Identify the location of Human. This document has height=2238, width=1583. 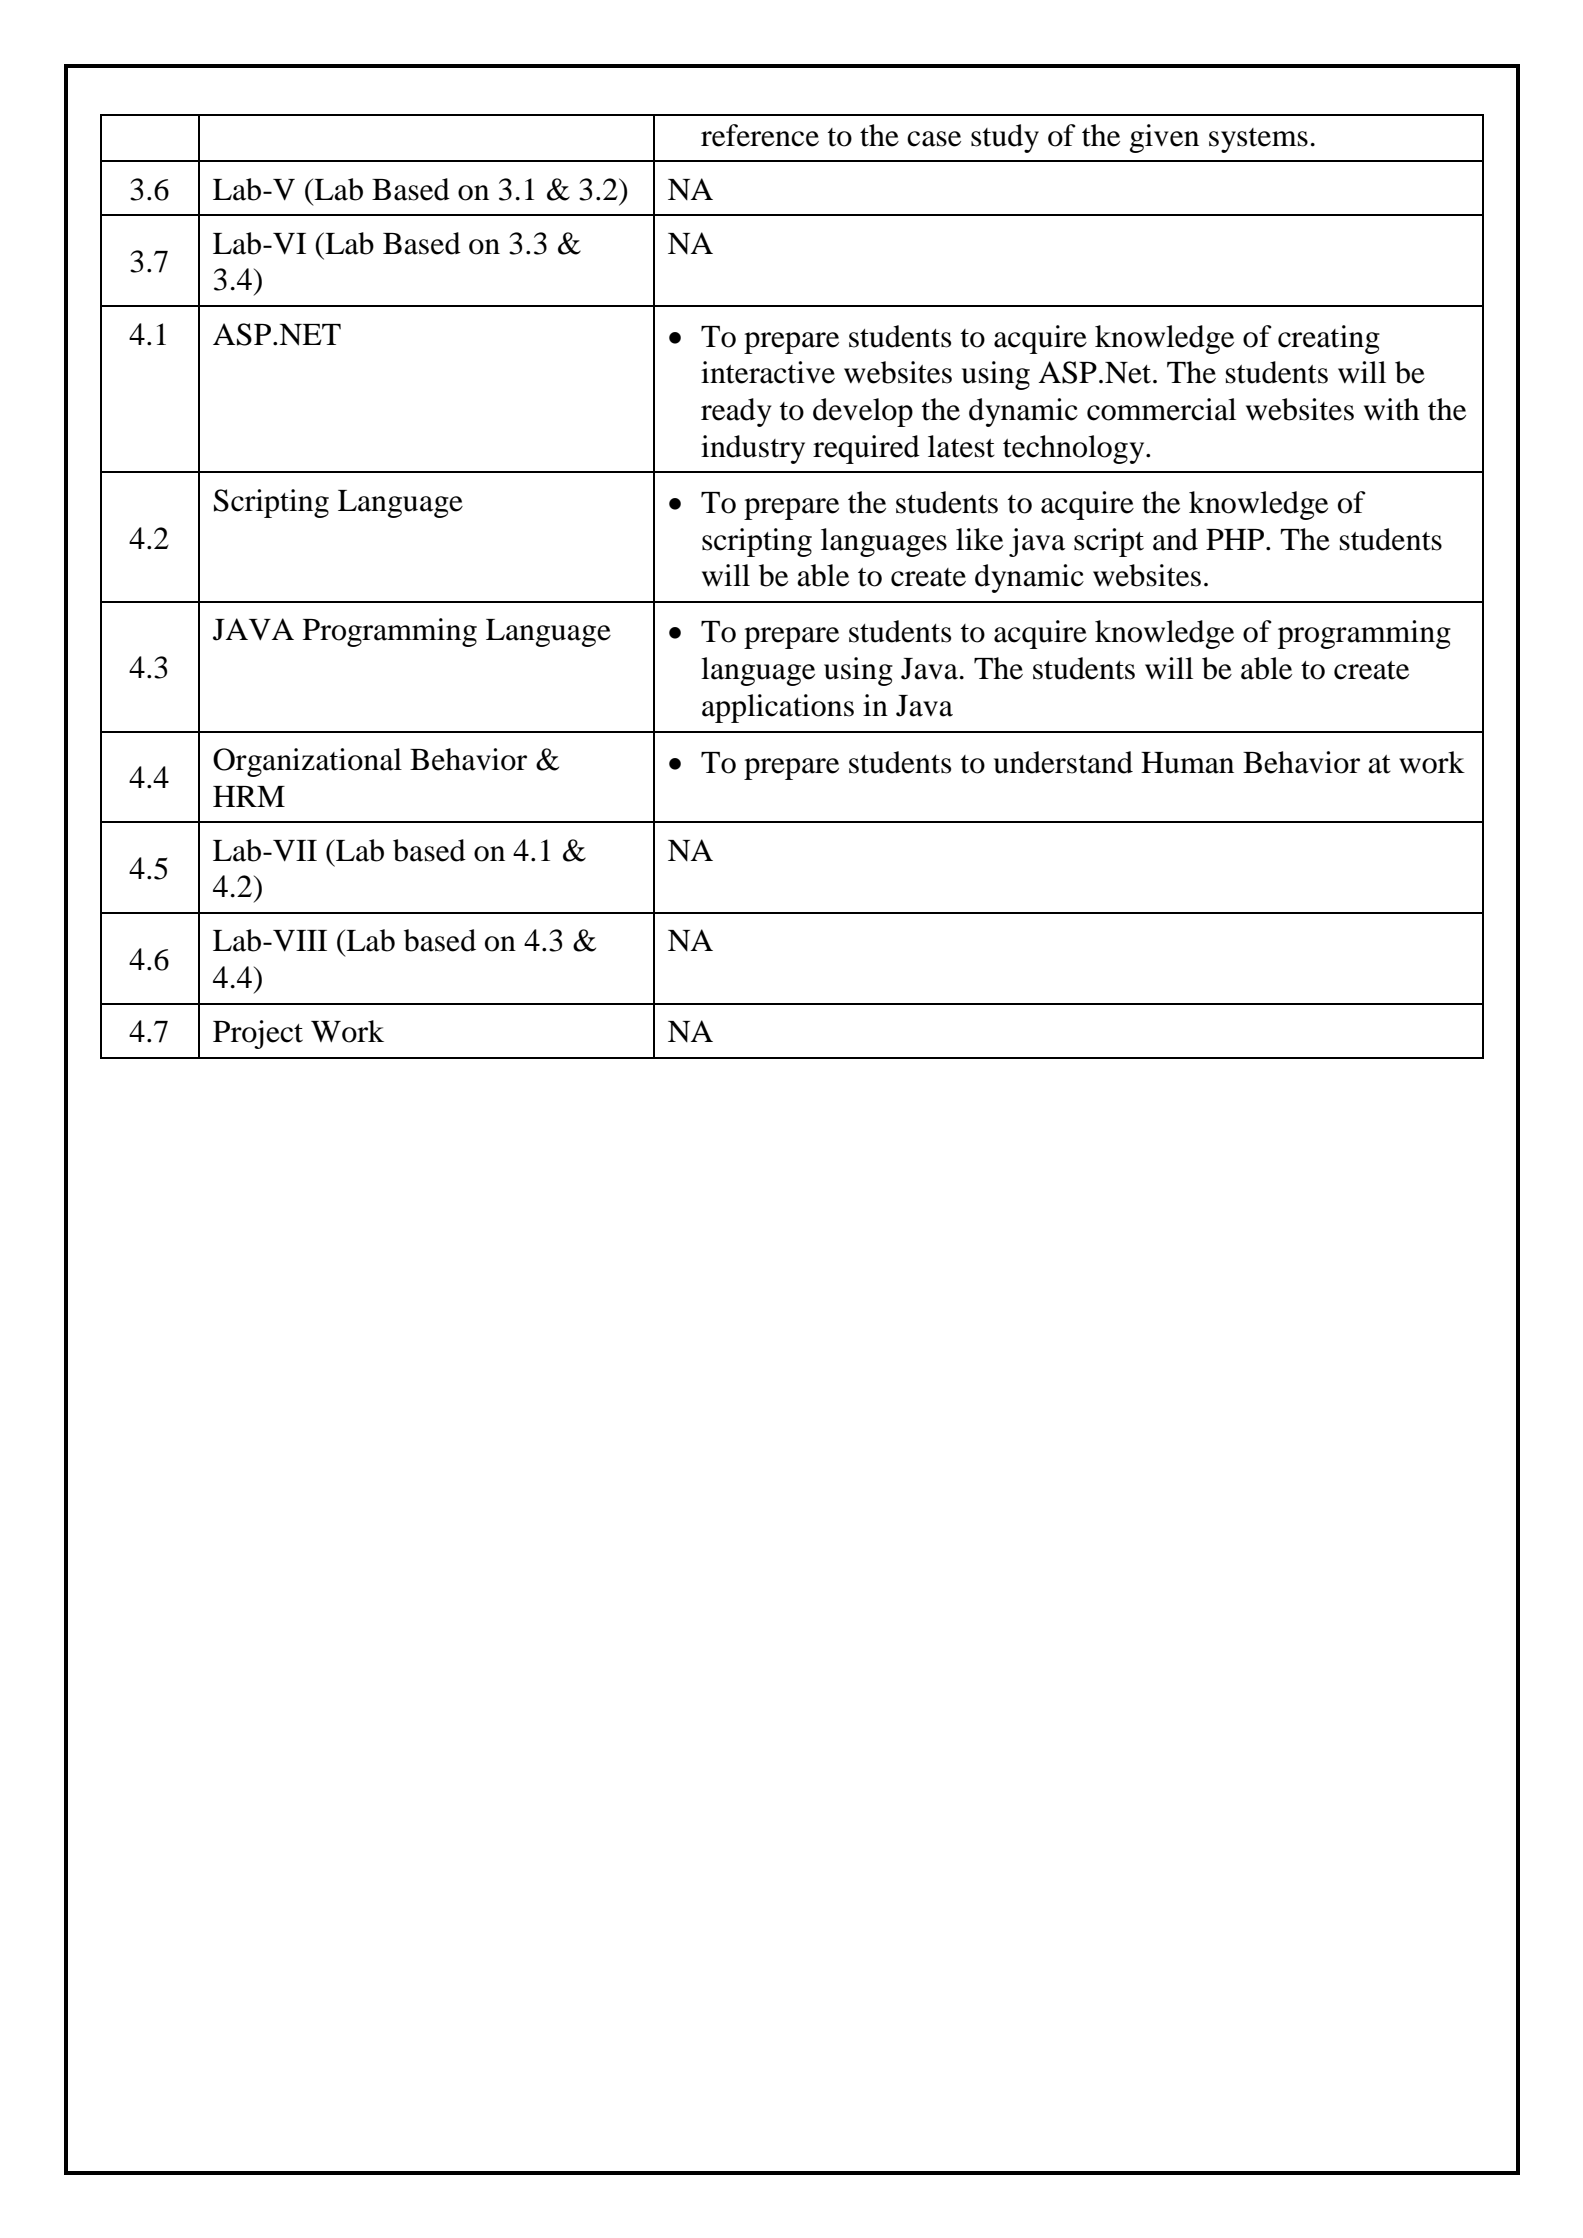
(1187, 763).
